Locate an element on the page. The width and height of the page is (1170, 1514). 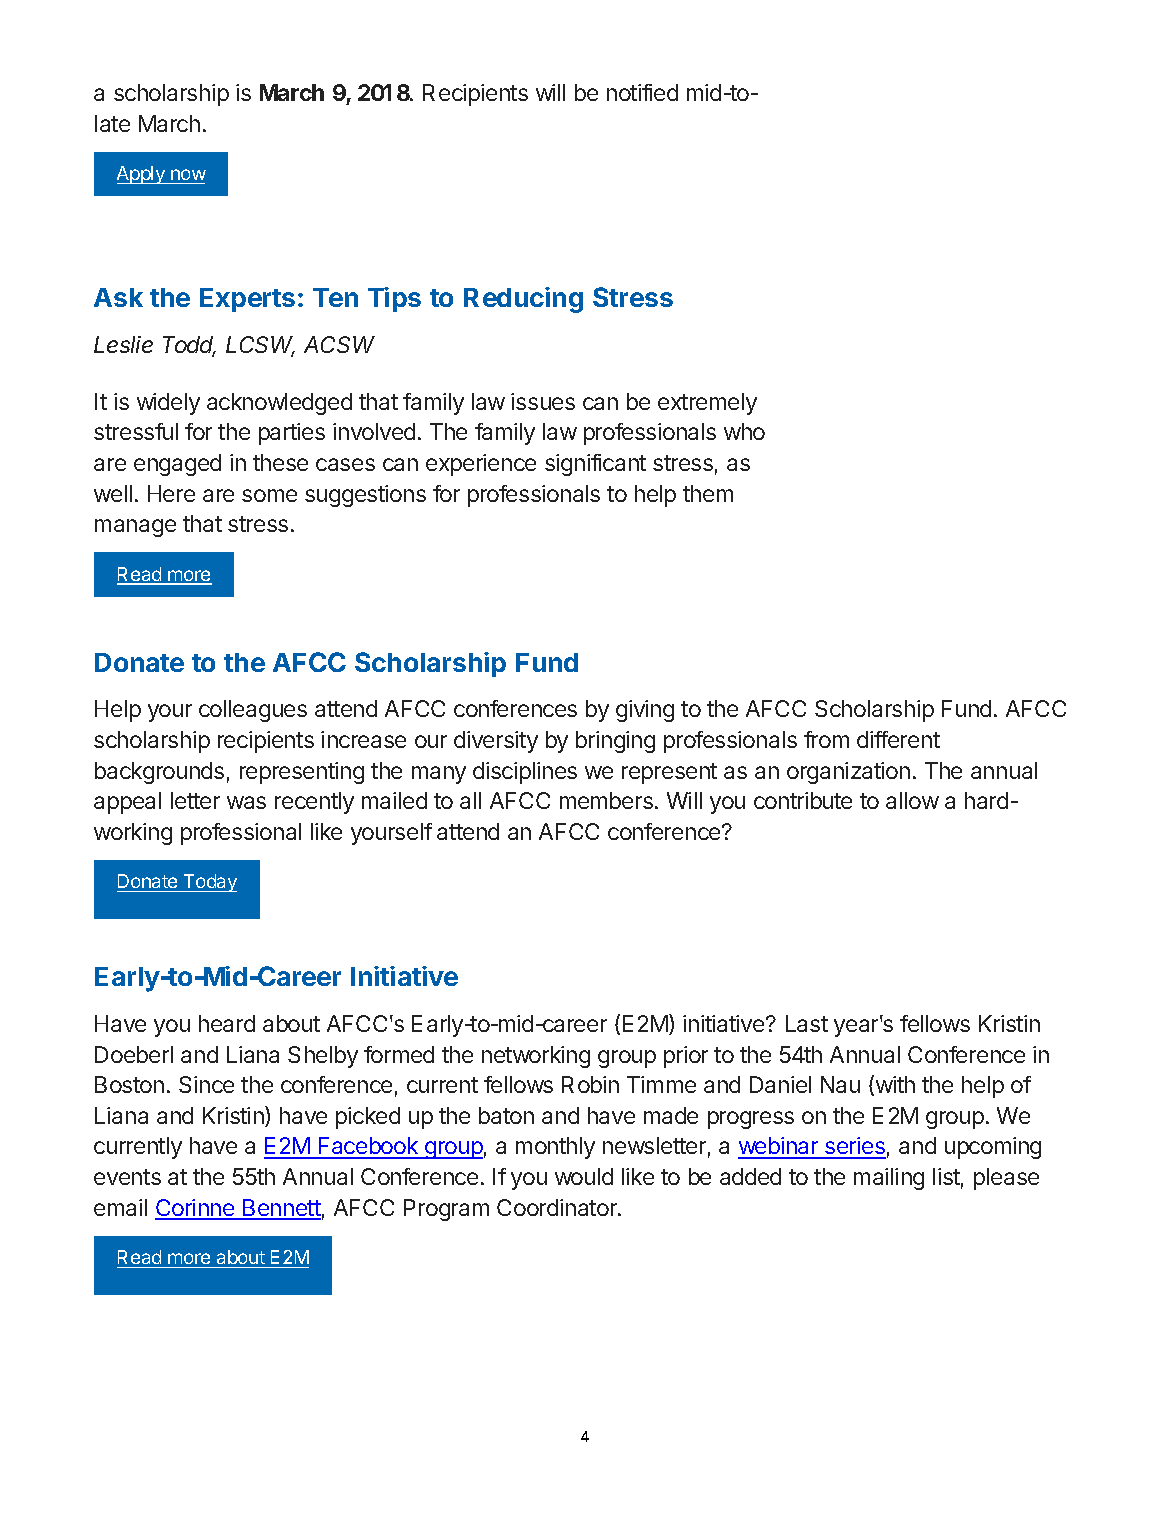
backgrounds is located at coordinates (159, 773).
